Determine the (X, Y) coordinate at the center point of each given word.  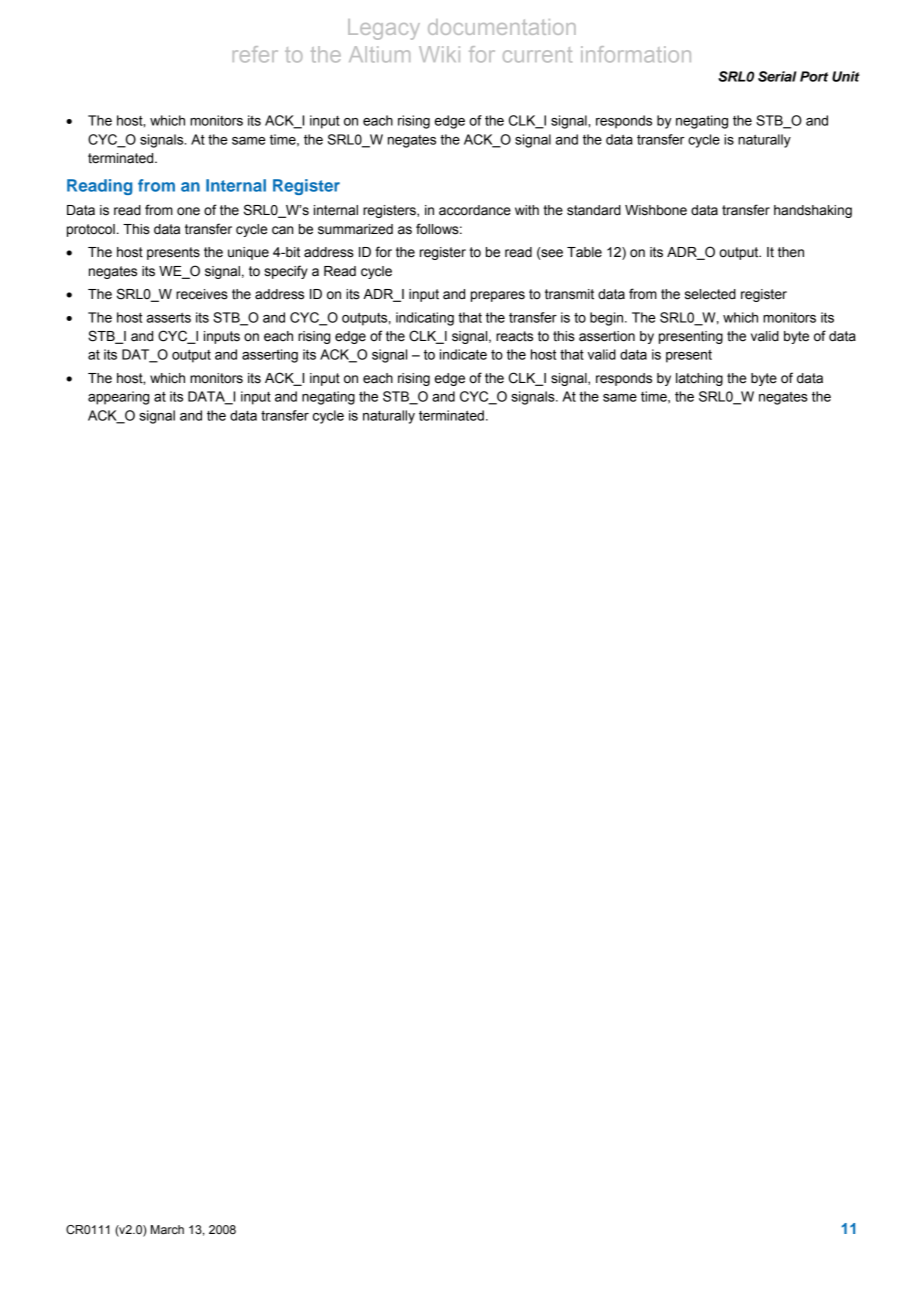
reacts (514, 336)
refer (255, 54)
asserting (270, 356)
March (167, 1229)
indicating (425, 319)
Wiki (439, 54)
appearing (118, 398)
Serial (777, 76)
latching (699, 379)
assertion (607, 336)
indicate (463, 354)
